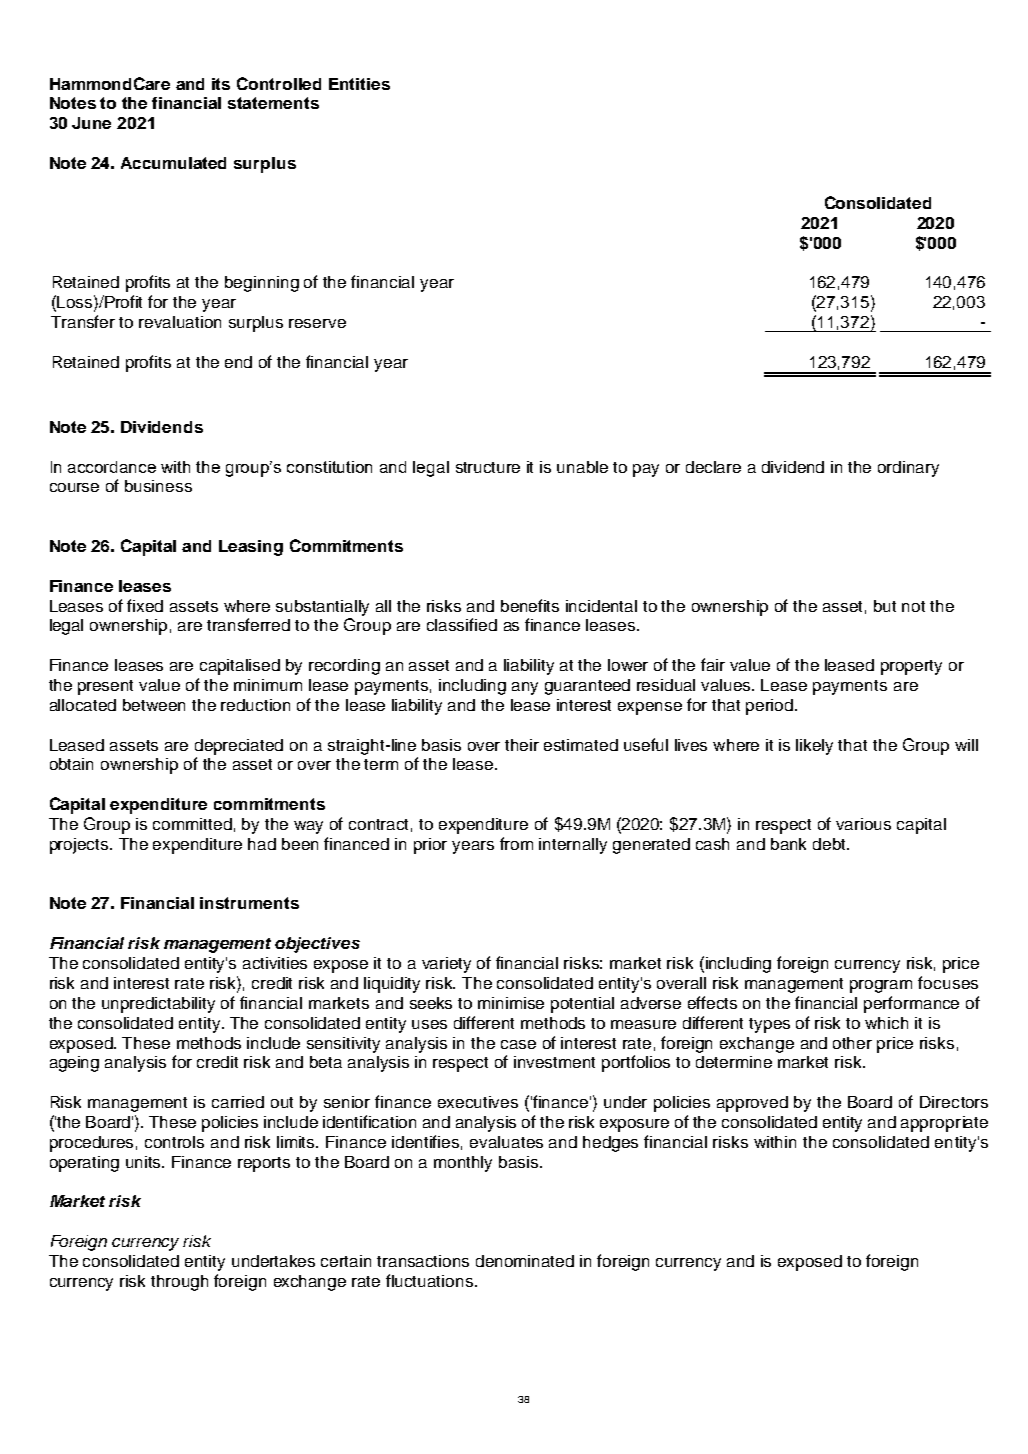 The width and height of the screenshot is (1028, 1454). Describe the element at coordinates (179, 1283) in the screenshot. I see `through` at that location.
